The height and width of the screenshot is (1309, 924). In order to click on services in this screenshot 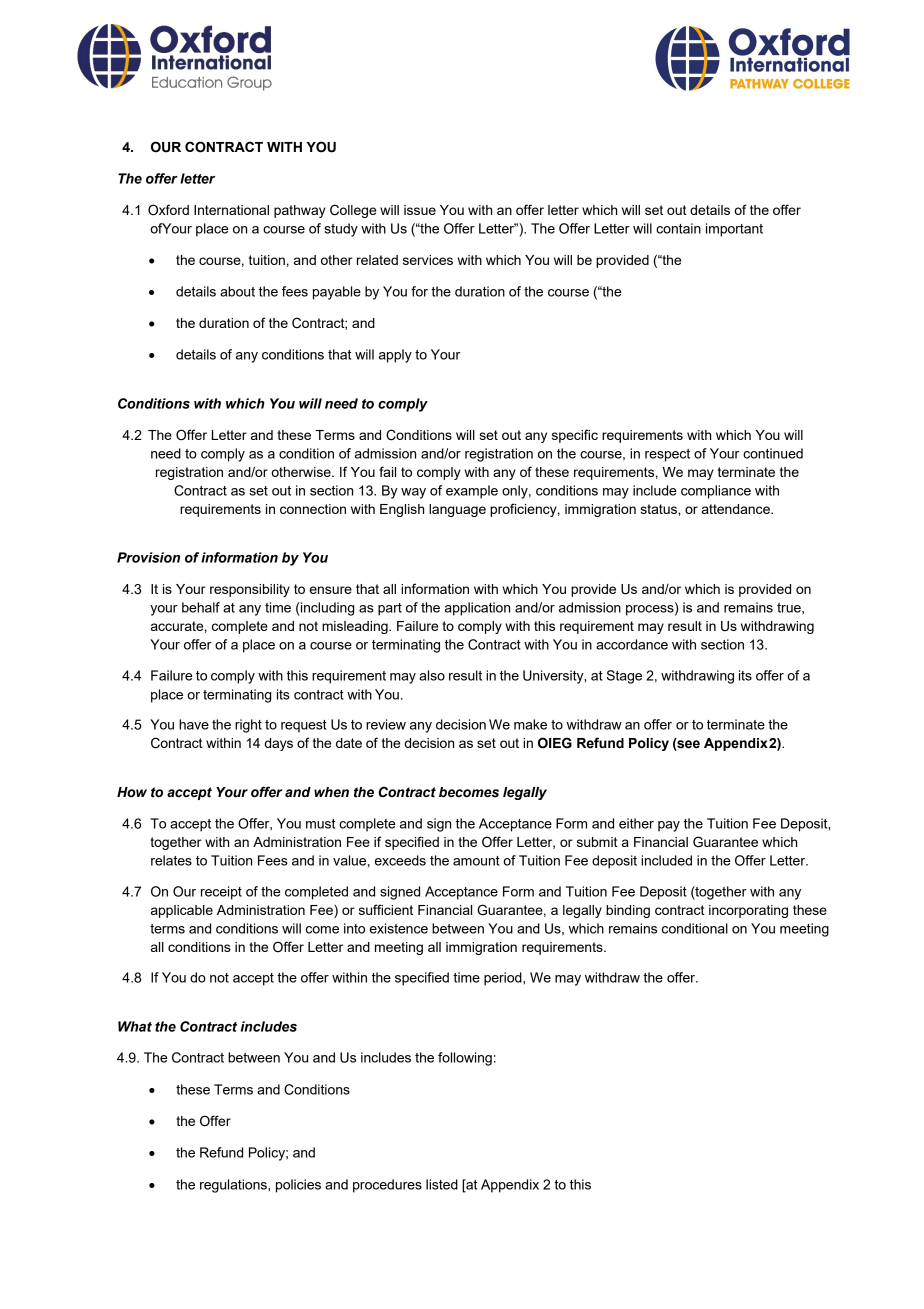, I will do `click(428, 260)`.
